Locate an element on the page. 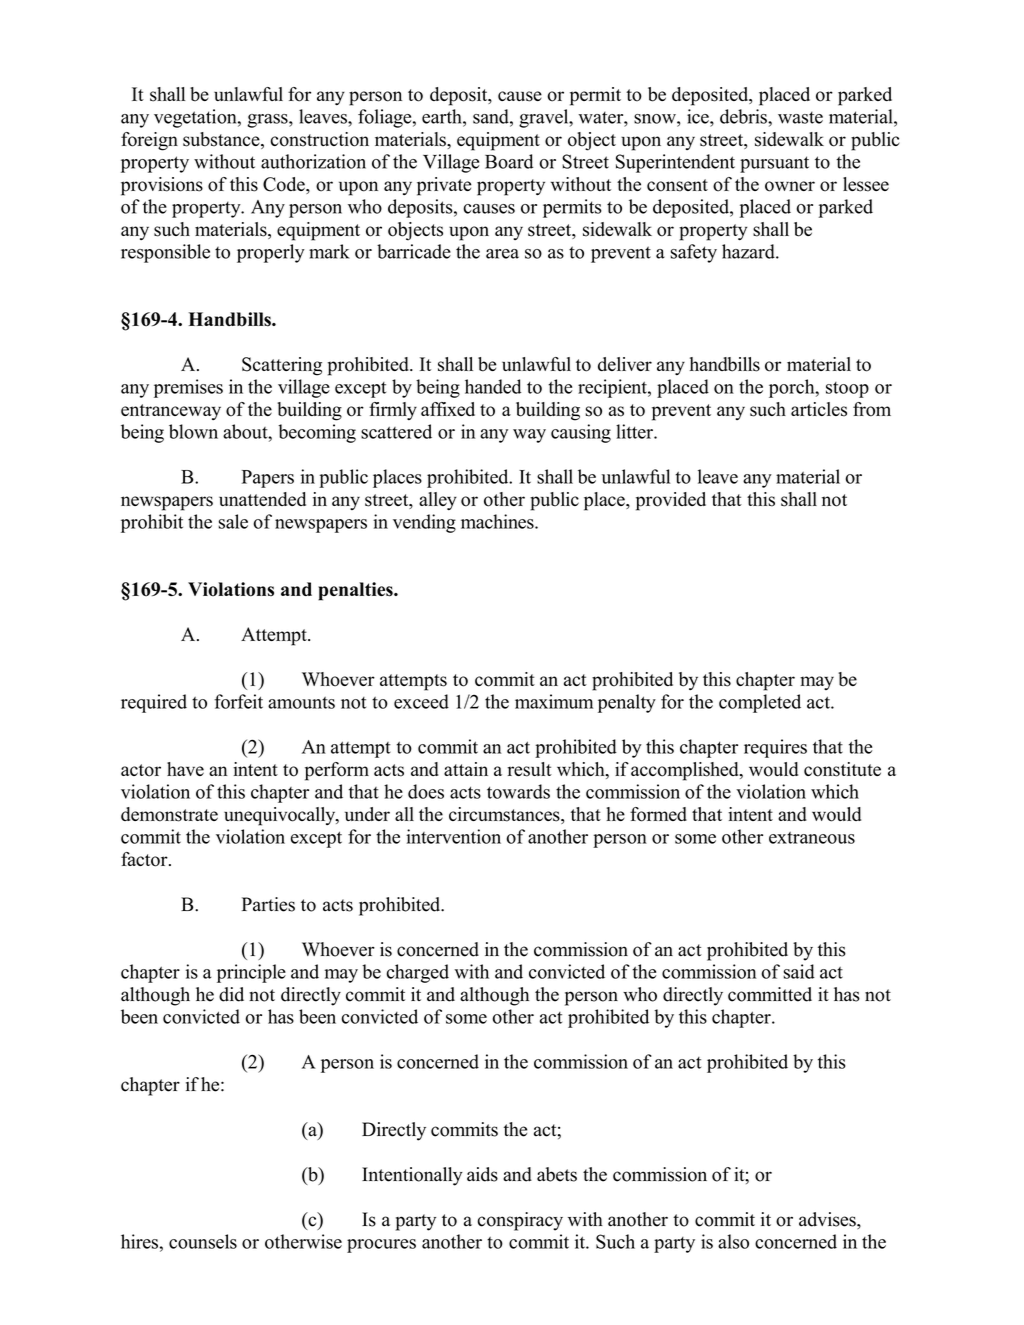 The height and width of the image is (1325, 1024). substance is located at coordinates (222, 140).
